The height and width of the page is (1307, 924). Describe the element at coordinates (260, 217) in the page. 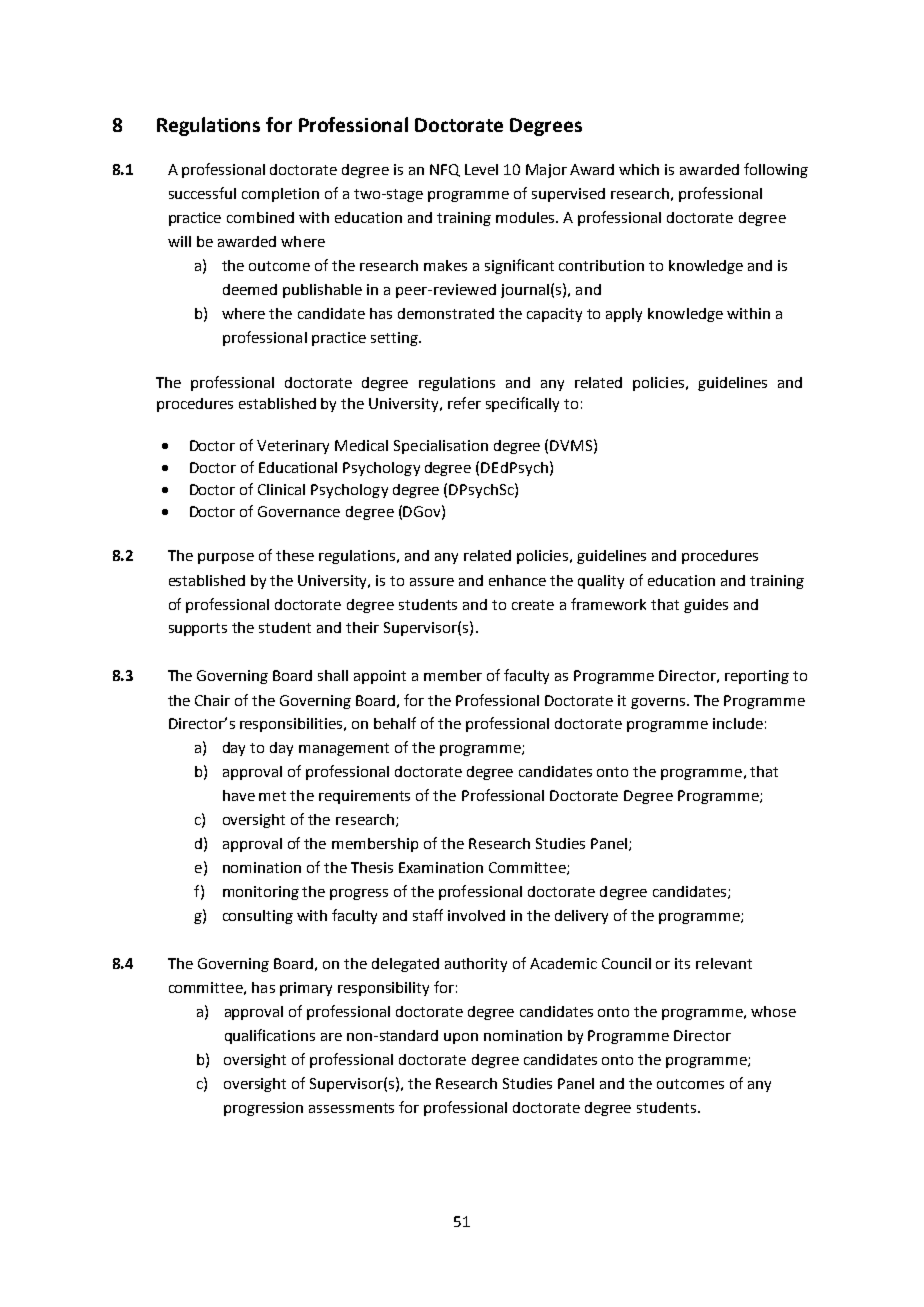

I see `combined` at that location.
